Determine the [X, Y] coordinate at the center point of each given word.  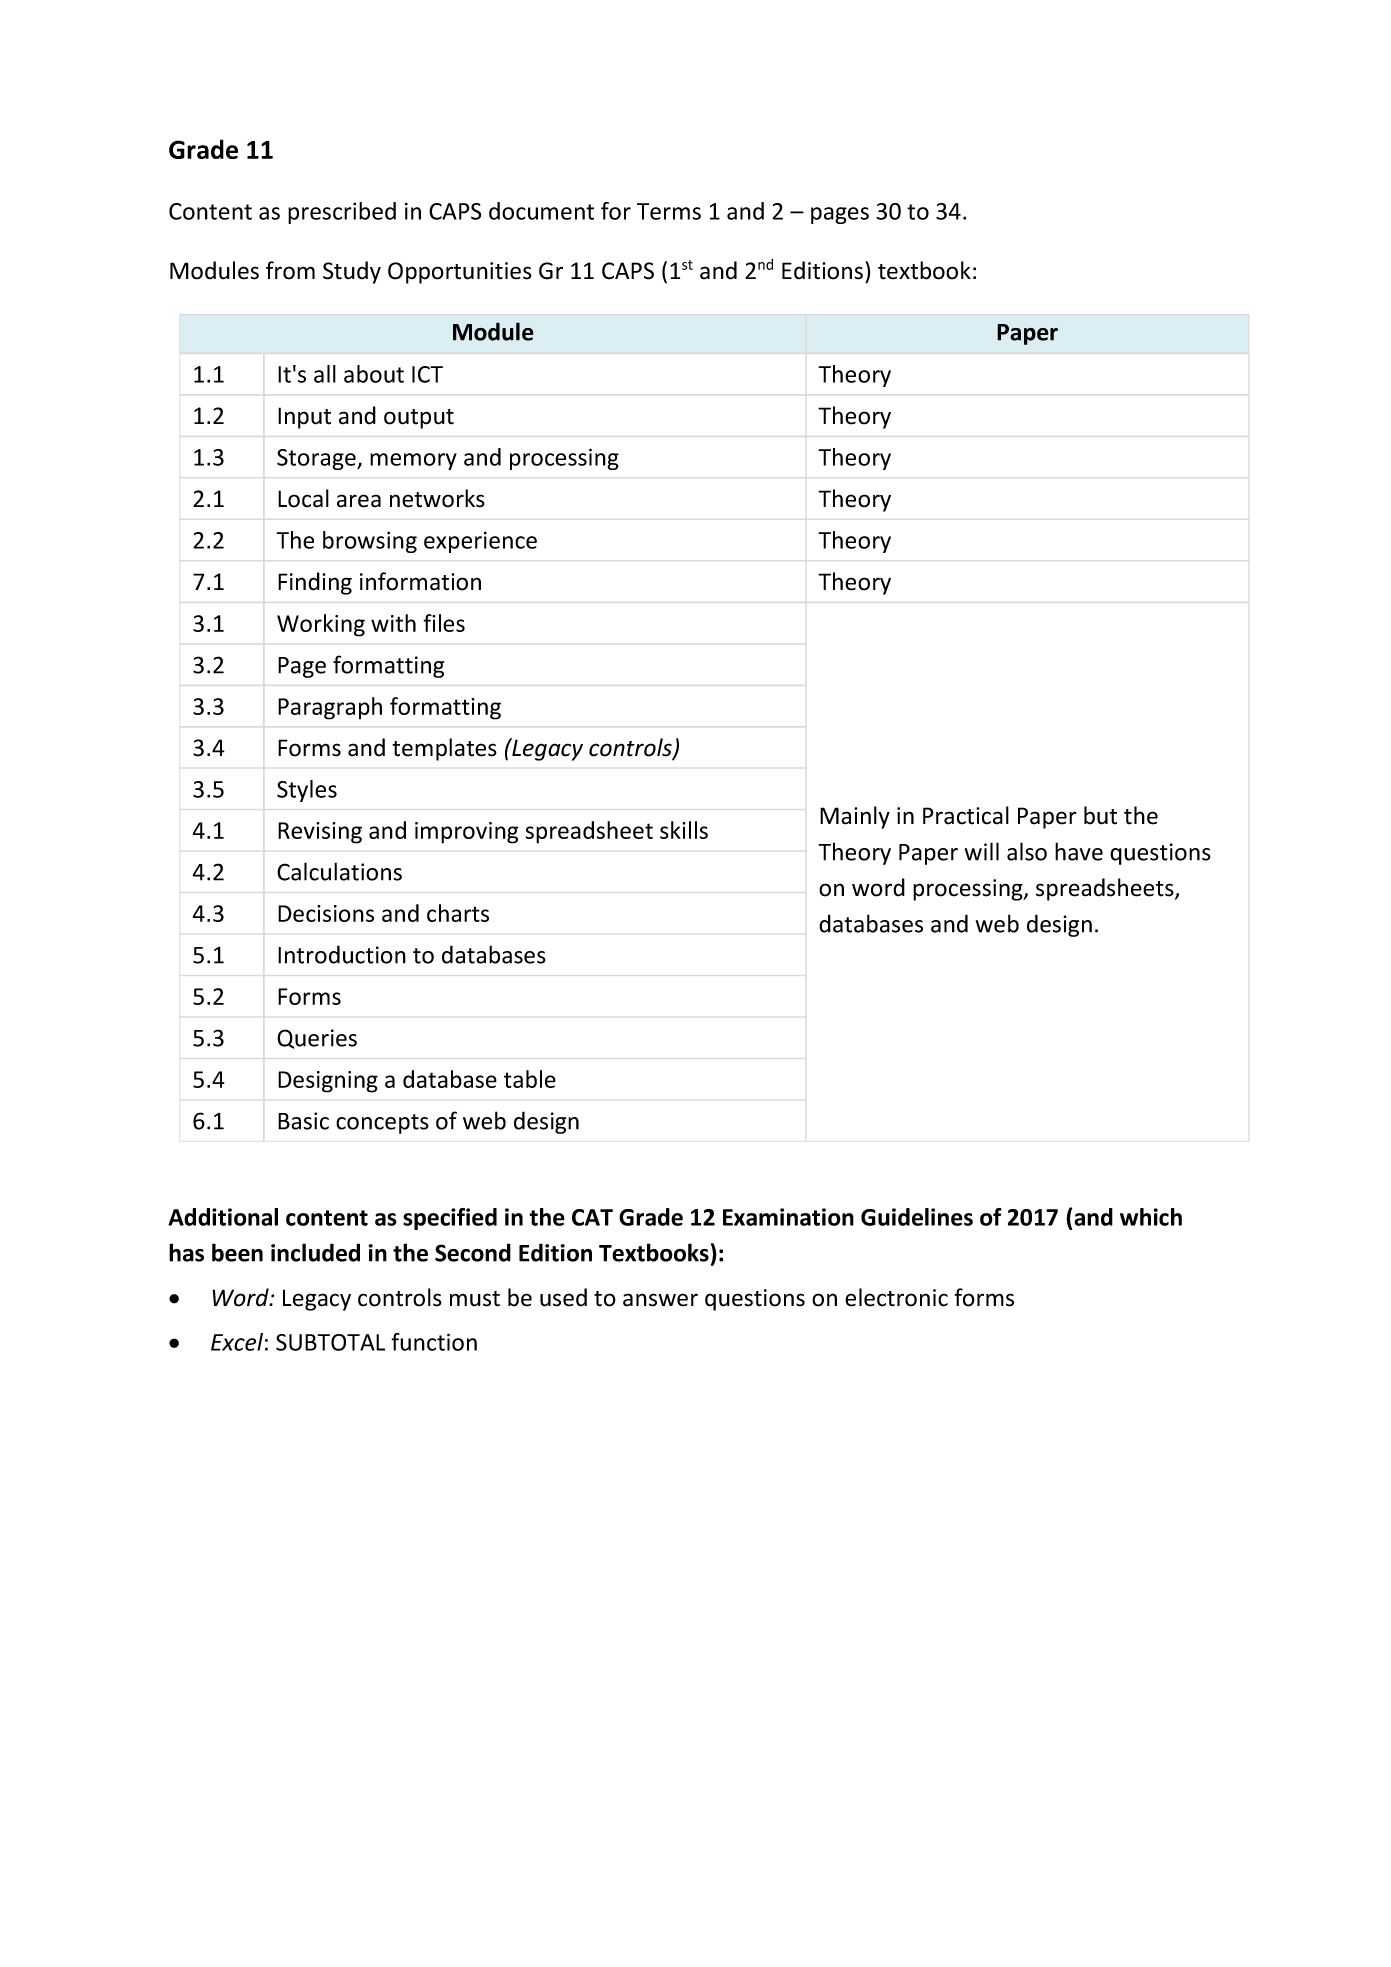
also [1027, 851]
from [290, 270]
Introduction [342, 954]
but [1100, 815]
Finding [315, 583]
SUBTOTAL [330, 1342]
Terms [669, 211]
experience [480, 542]
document [541, 211]
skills [684, 830]
